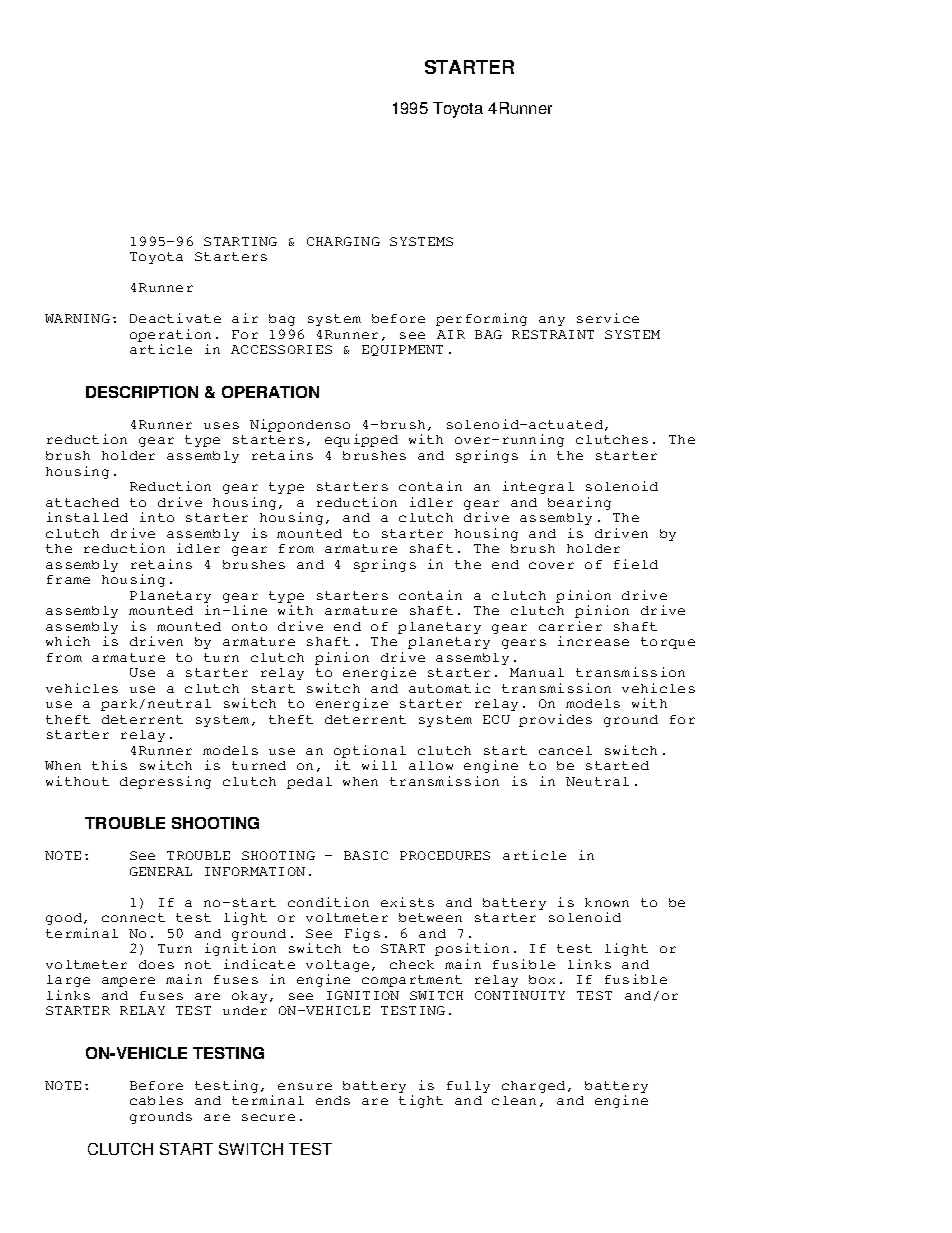  Describe the element at coordinates (142, 392) in the document. I see `DESCRIPTION` at that location.
